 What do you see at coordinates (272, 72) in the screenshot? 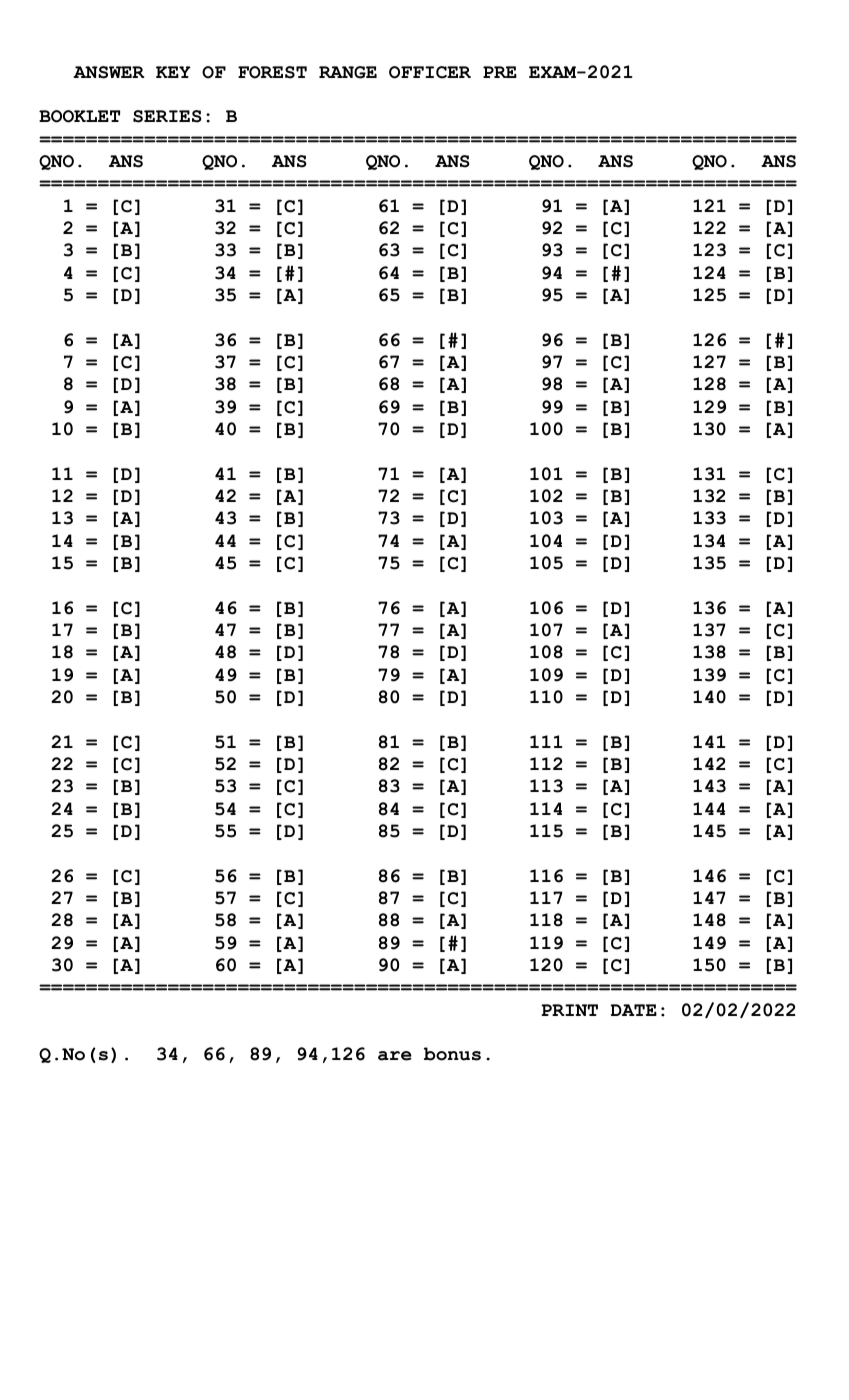
I see `FOREST` at bounding box center [272, 72].
